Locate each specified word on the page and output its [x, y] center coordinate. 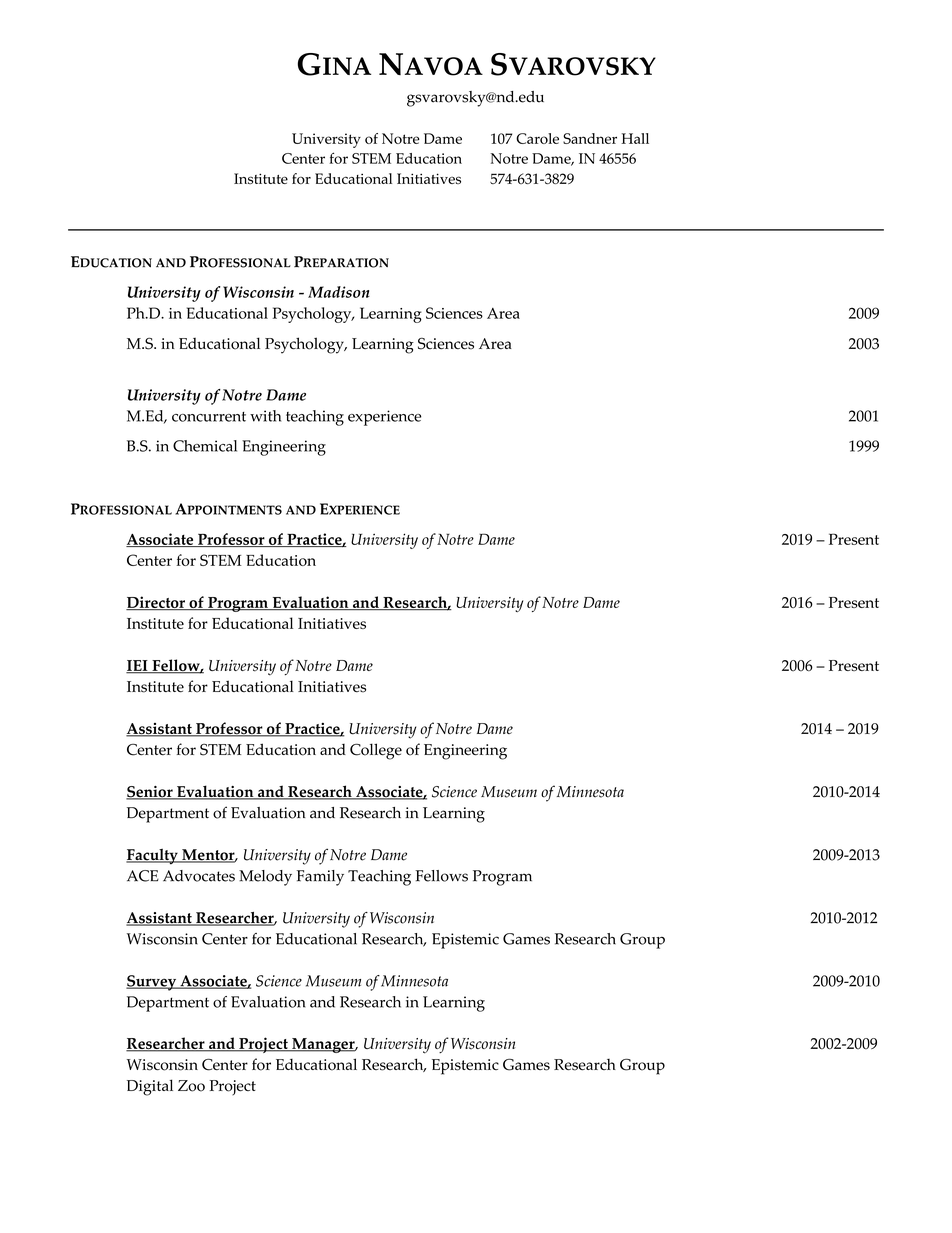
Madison [339, 292]
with [265, 416]
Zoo [191, 1086]
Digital [150, 1087]
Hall [635, 138]
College [376, 751]
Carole [537, 138]
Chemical [205, 446]
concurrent [209, 417]
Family [320, 878]
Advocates [199, 876]
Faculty [153, 857]
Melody [265, 878]
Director [156, 603]
